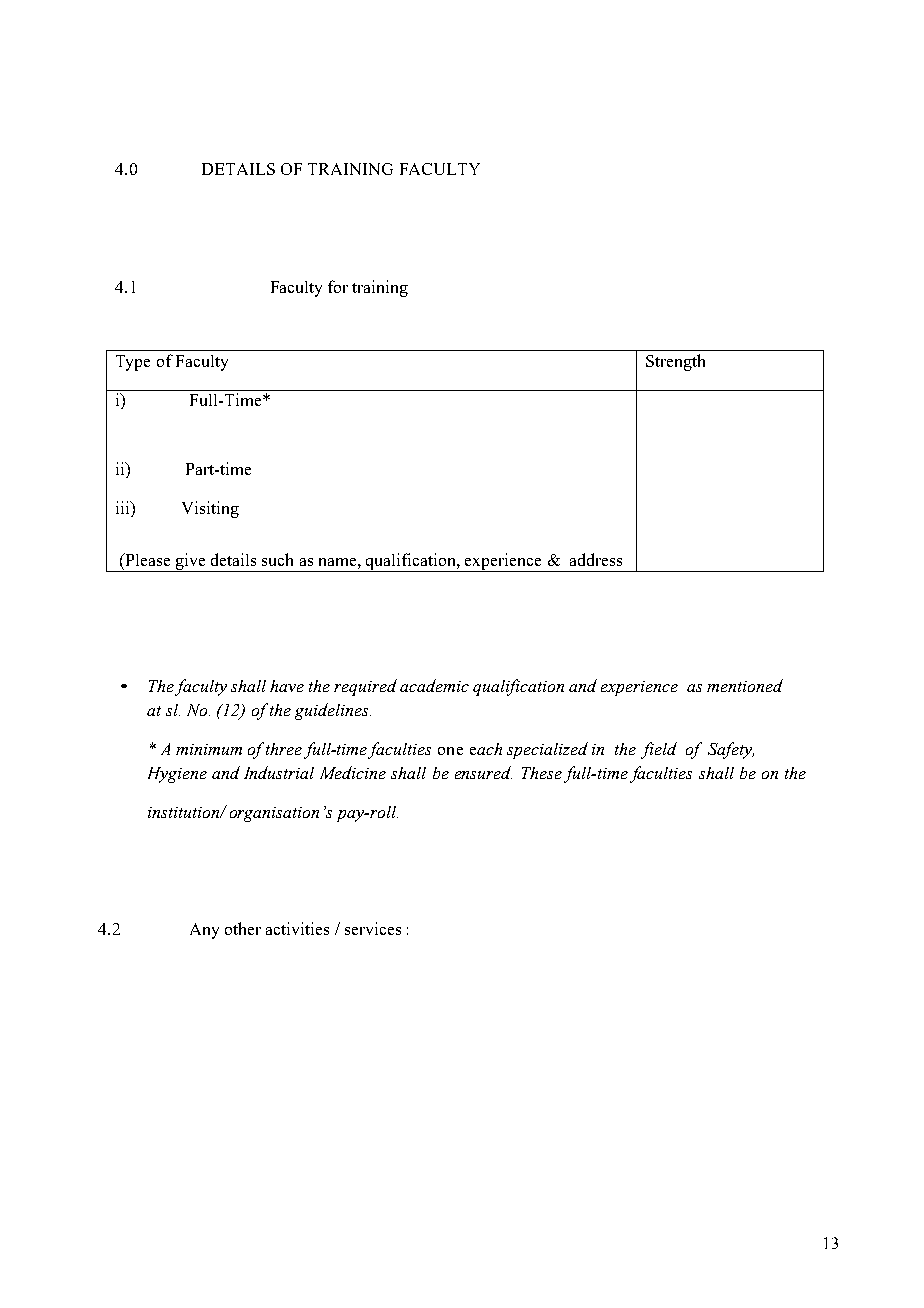 The height and width of the document is (1308, 924). I want to click on minimum, so click(209, 749).
